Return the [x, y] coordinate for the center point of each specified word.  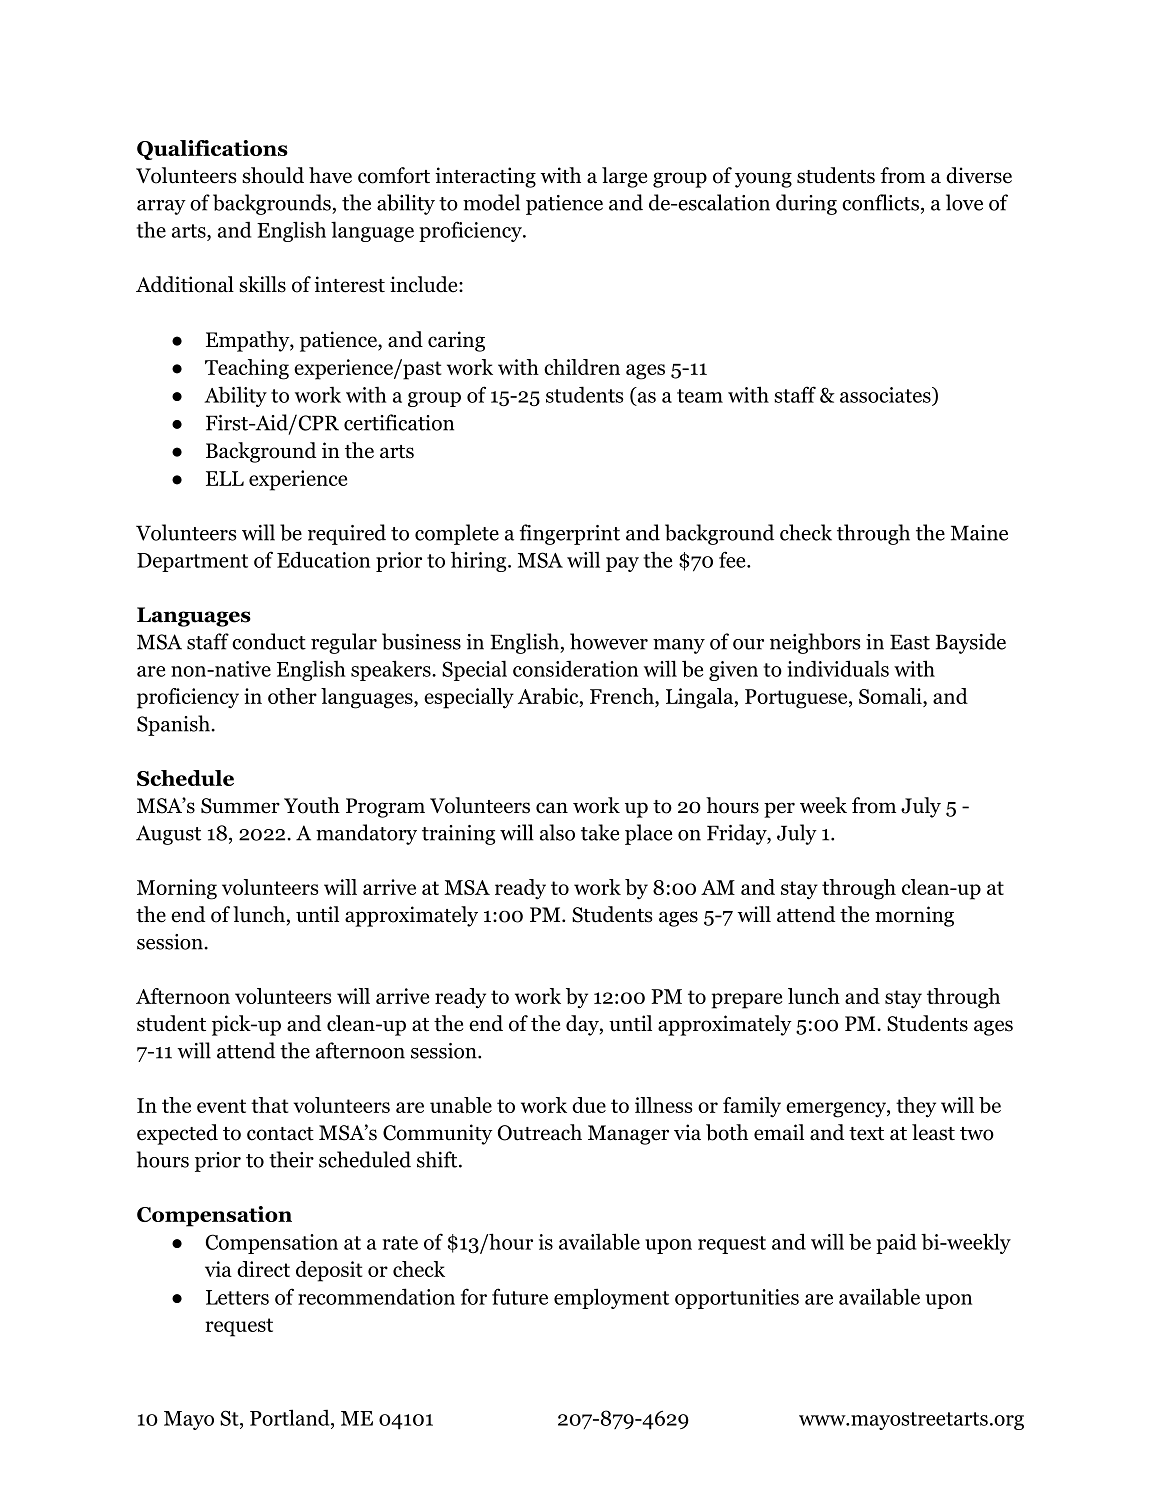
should [273, 175]
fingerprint [570, 534]
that [269, 1105]
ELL [225, 478]
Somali [891, 697]
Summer [240, 806]
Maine [979, 533]
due [589, 1105]
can [552, 808]
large [624, 177]
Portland [291, 1417]
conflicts [880, 202]
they [916, 1107]
